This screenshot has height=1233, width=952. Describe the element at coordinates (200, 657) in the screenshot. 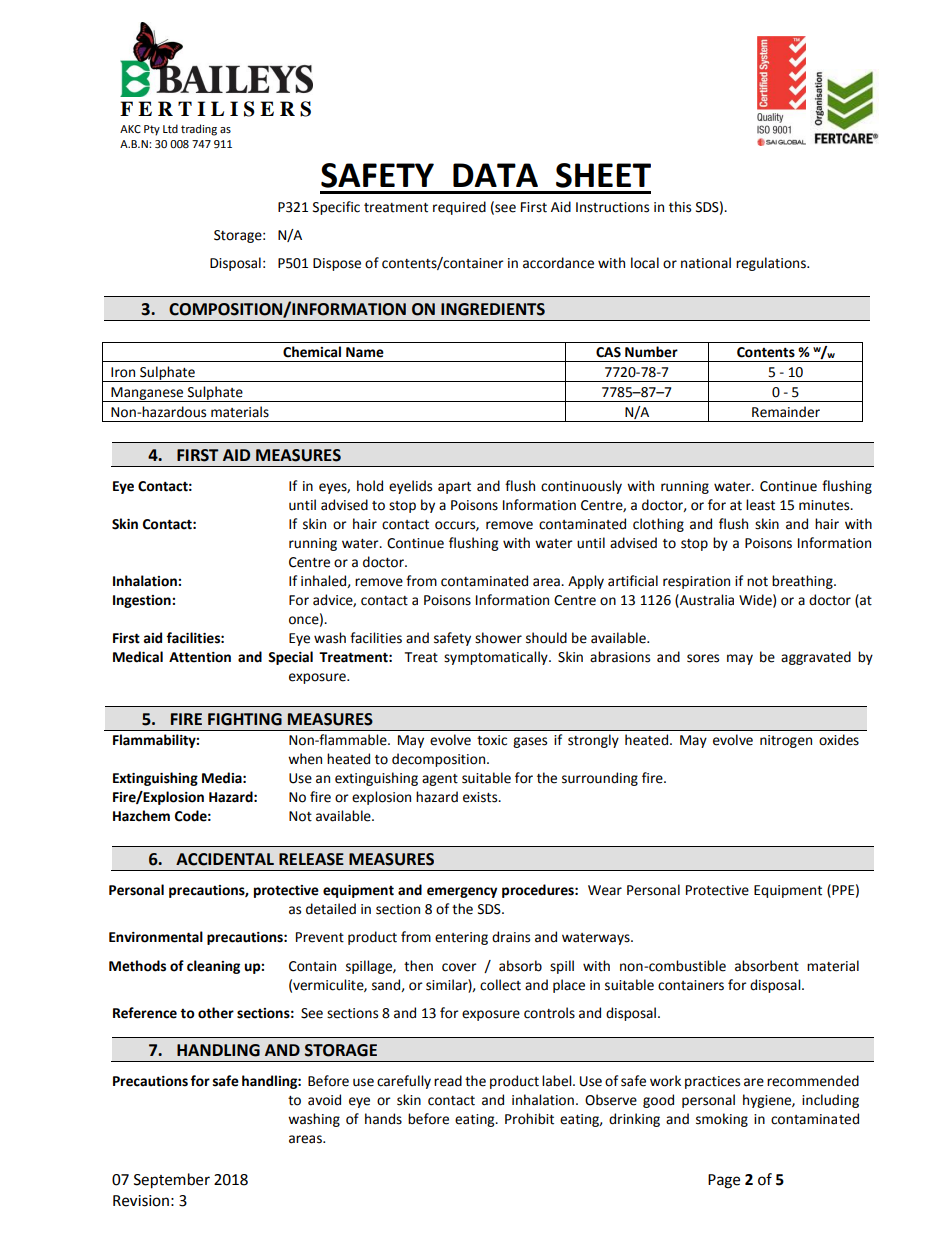

I see `Attention` at that location.
